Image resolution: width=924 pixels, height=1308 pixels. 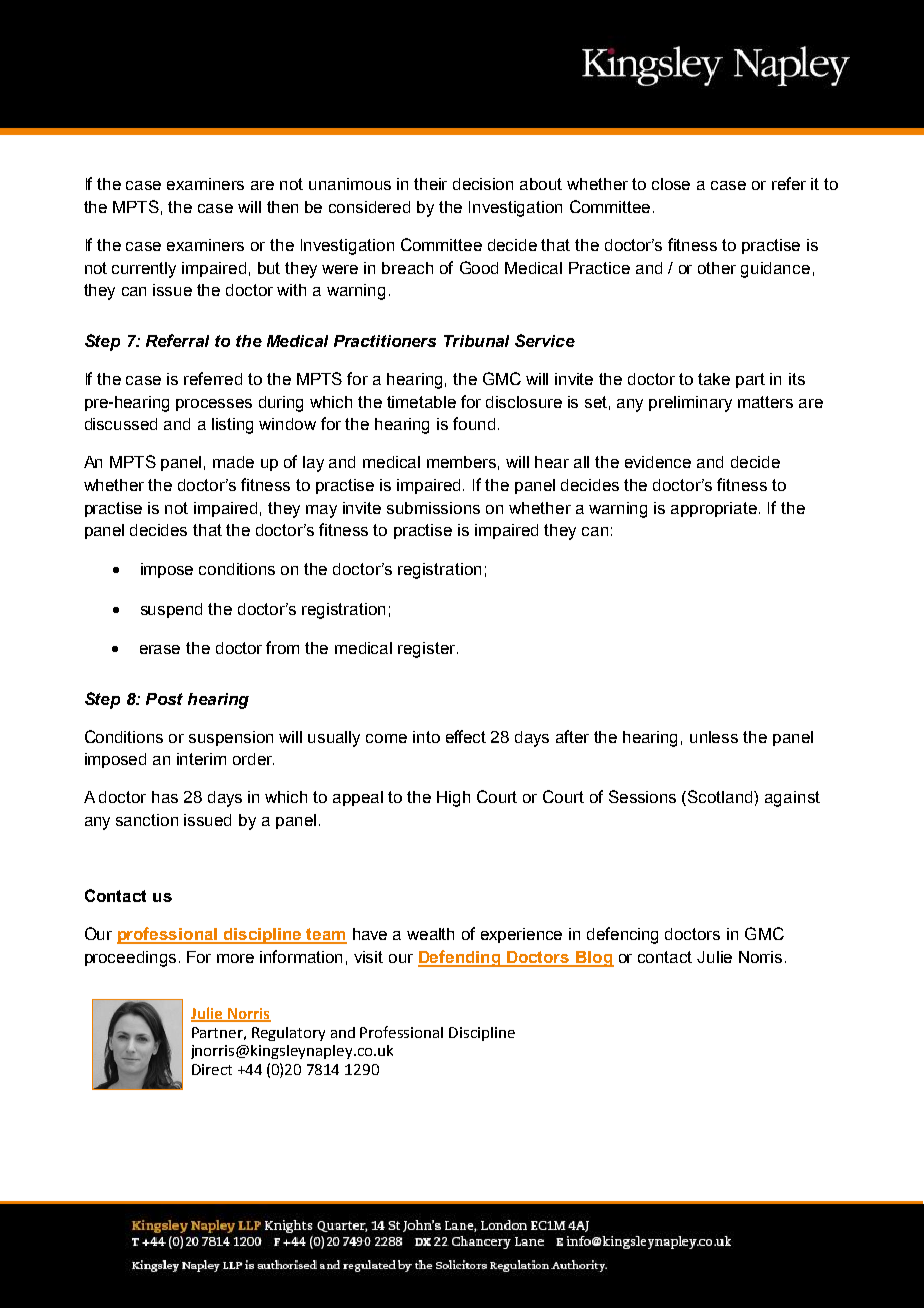 What do you see at coordinates (594, 959) in the page?
I see `Blog` at bounding box center [594, 959].
